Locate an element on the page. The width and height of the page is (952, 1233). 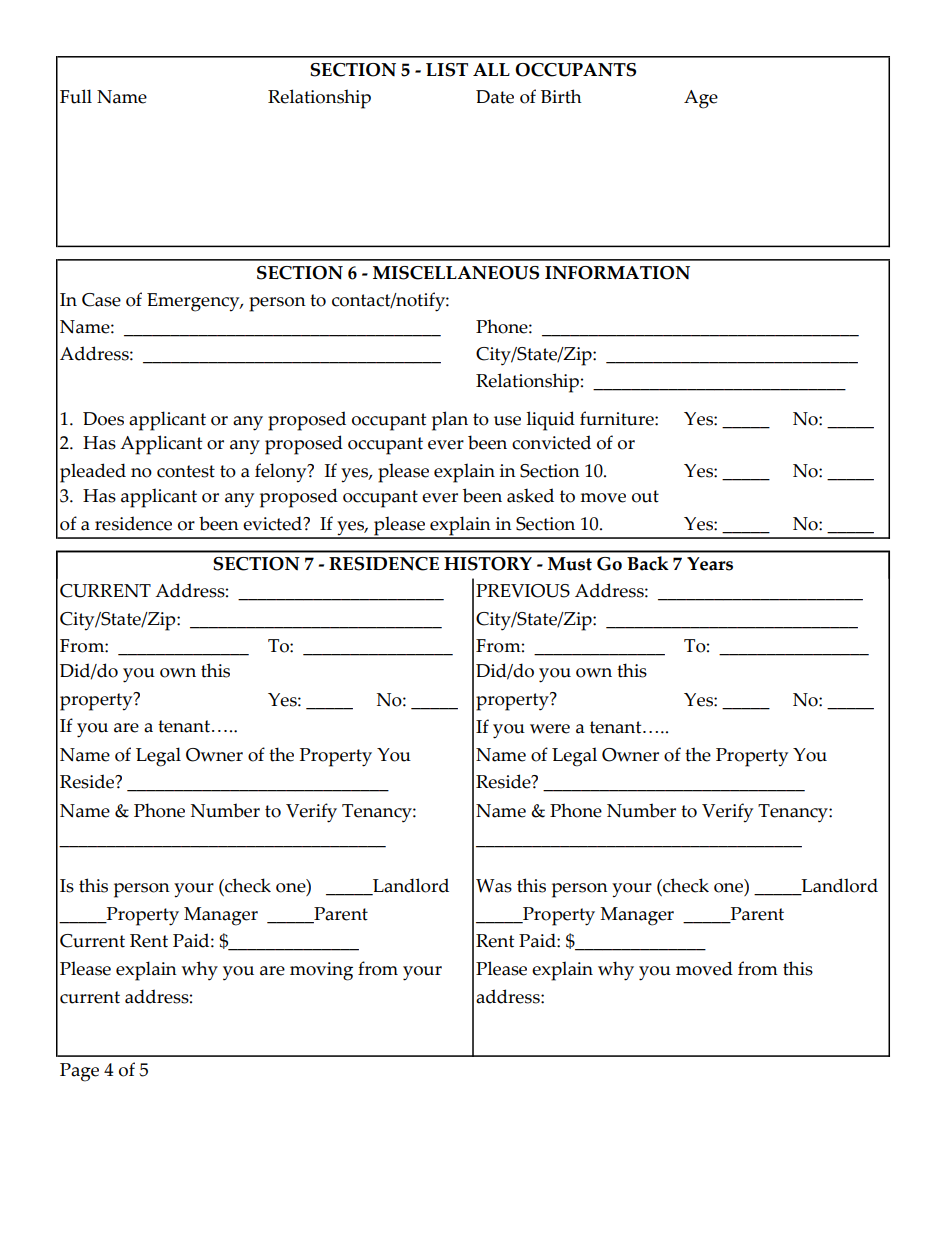
Full is located at coordinates (76, 96).
